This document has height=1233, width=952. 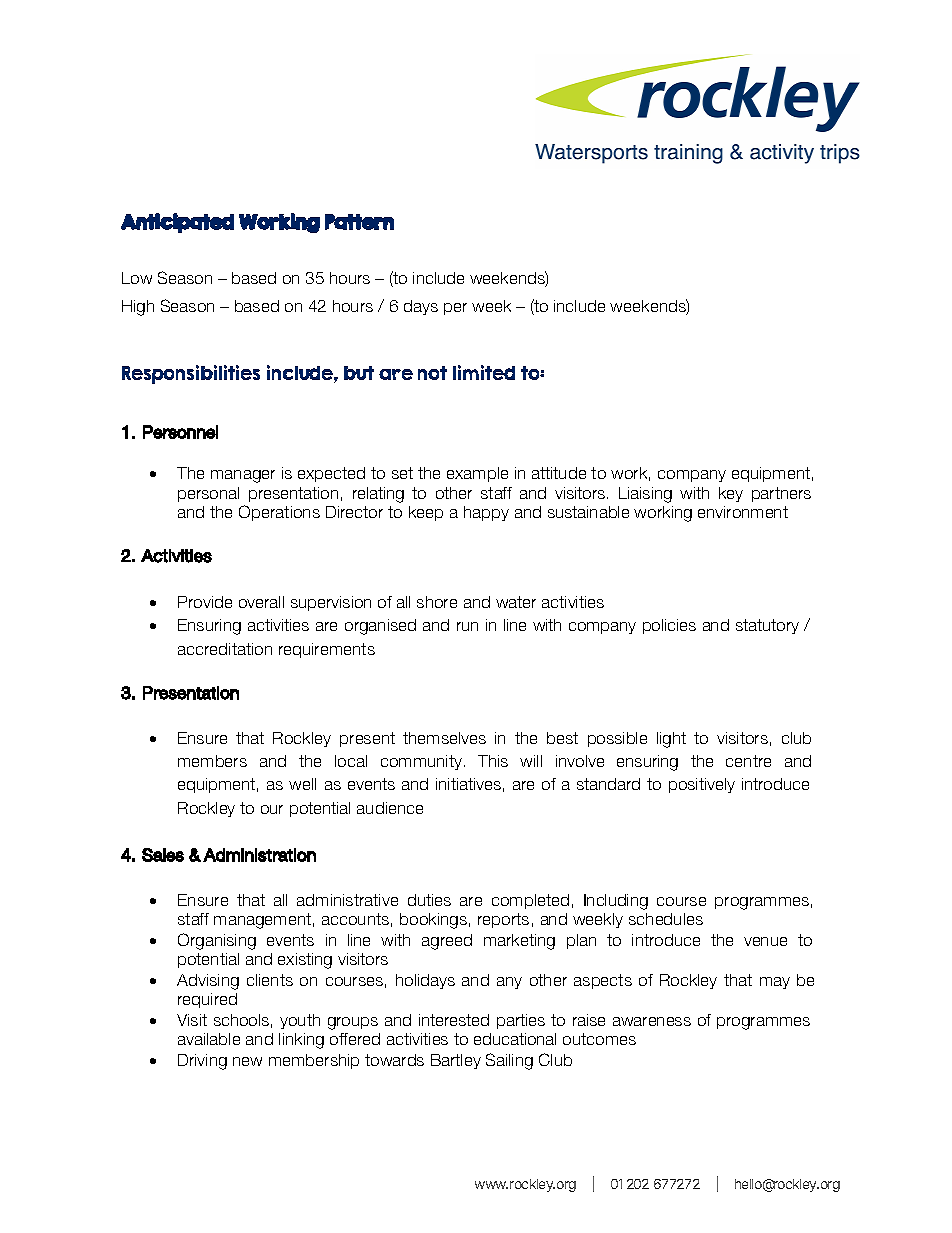 I want to click on interested, so click(x=454, y=1020).
